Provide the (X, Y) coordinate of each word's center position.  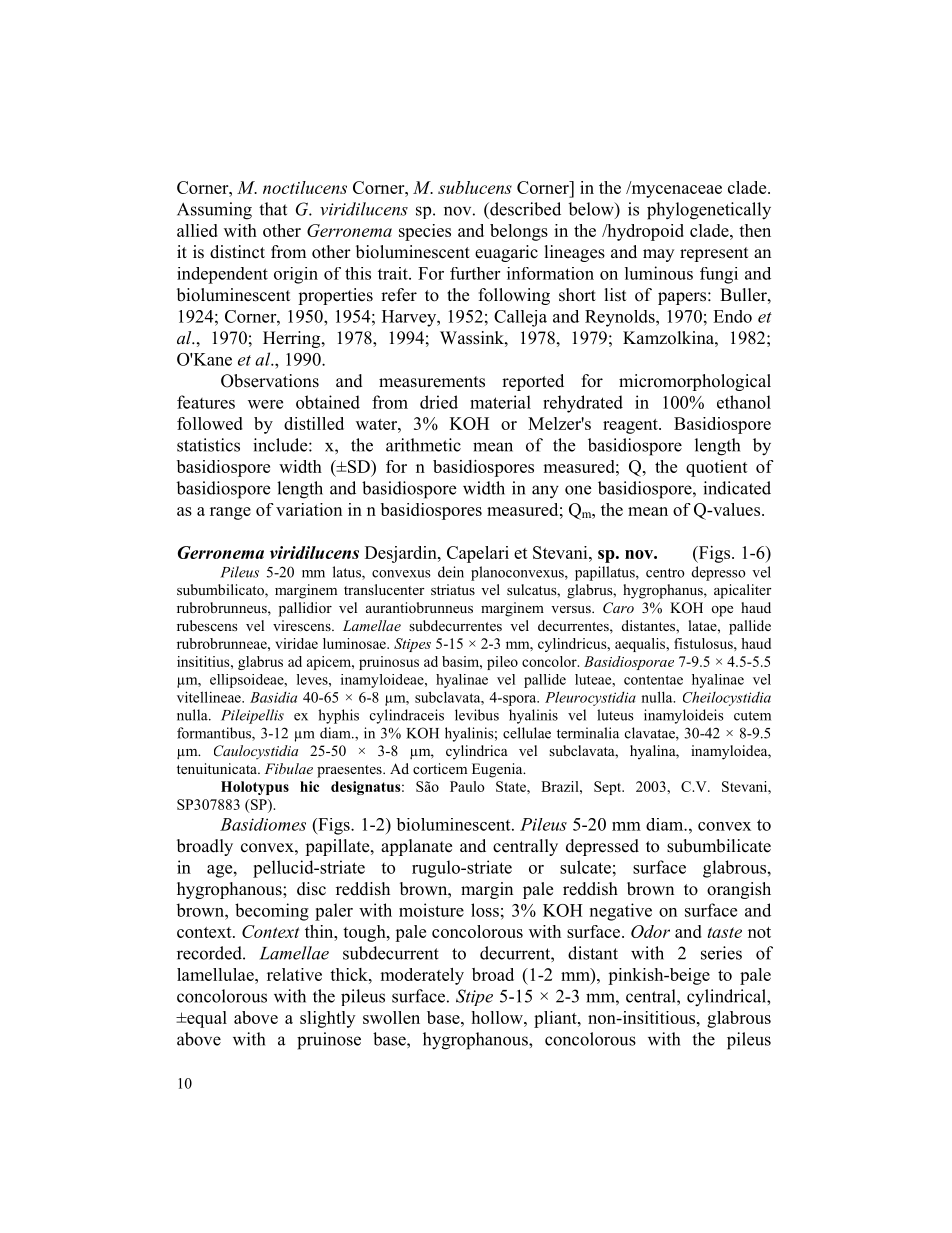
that (273, 209)
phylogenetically (709, 211)
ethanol (744, 402)
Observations (270, 381)
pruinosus (389, 663)
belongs (519, 232)
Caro (618, 608)
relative (294, 974)
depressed (602, 847)
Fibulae (289, 768)
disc (311, 889)
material (500, 402)
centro (665, 573)
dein (451, 572)
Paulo (467, 786)
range (230, 513)
